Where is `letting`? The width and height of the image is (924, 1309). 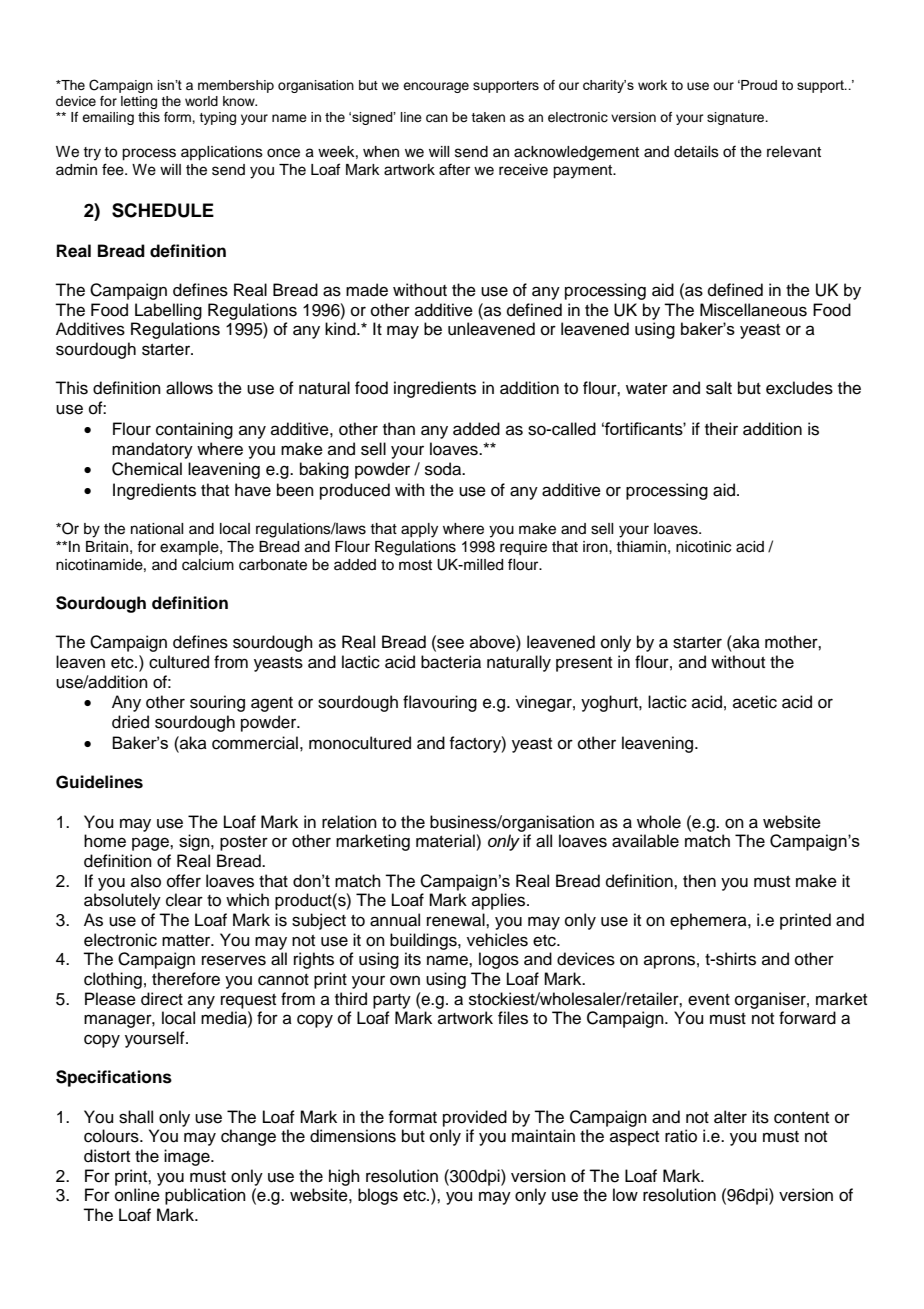 letting is located at coordinates (139, 102).
